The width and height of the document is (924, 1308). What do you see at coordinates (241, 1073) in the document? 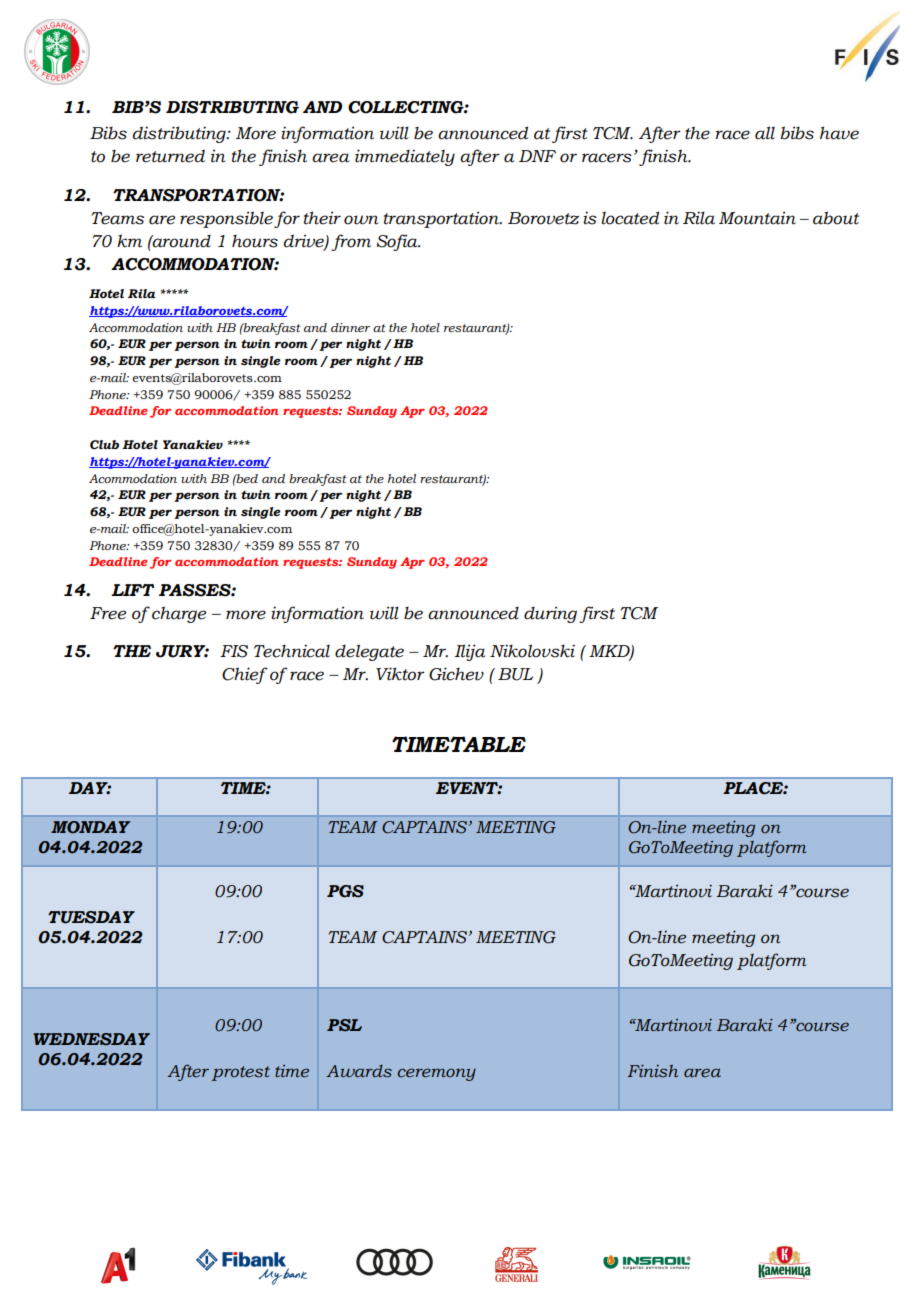
I see `protest` at bounding box center [241, 1073].
